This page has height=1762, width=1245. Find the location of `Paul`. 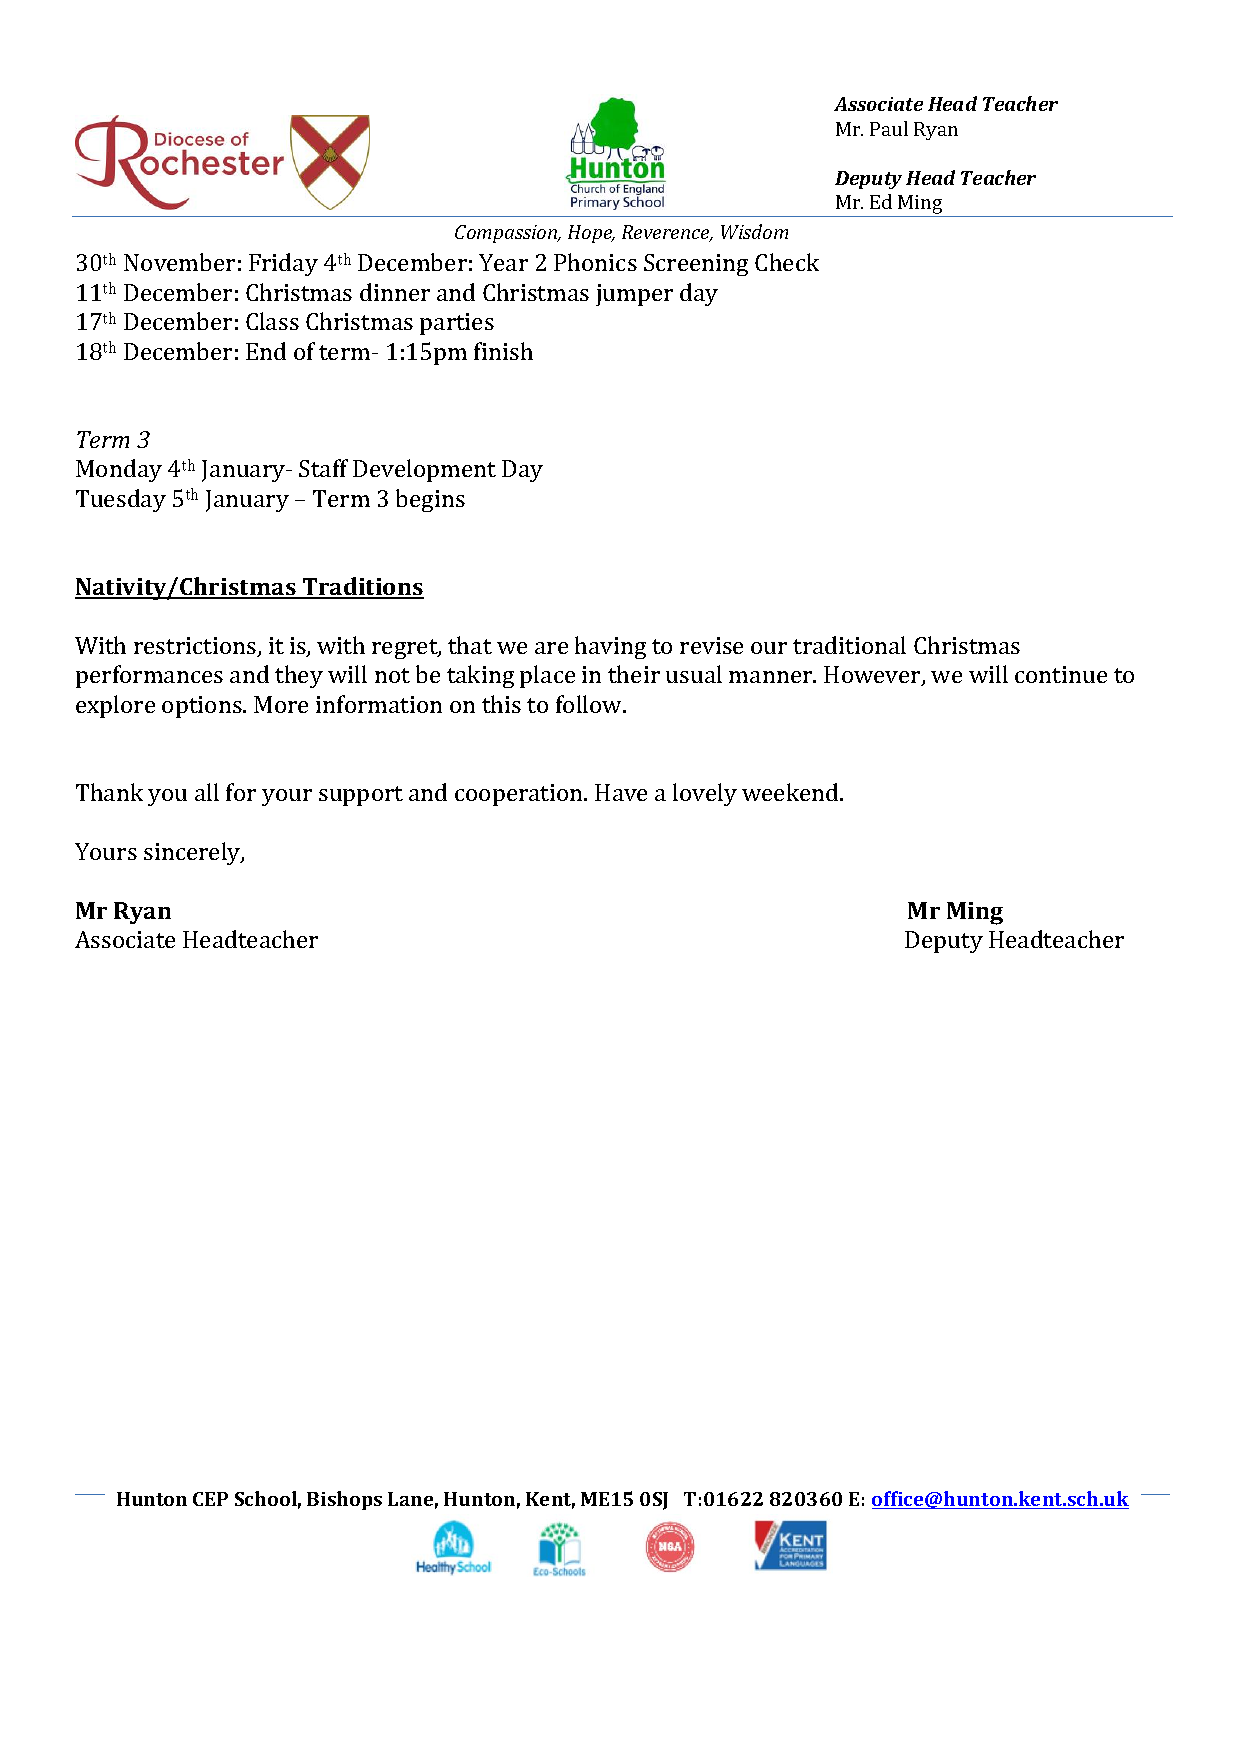

Paul is located at coordinates (889, 128).
